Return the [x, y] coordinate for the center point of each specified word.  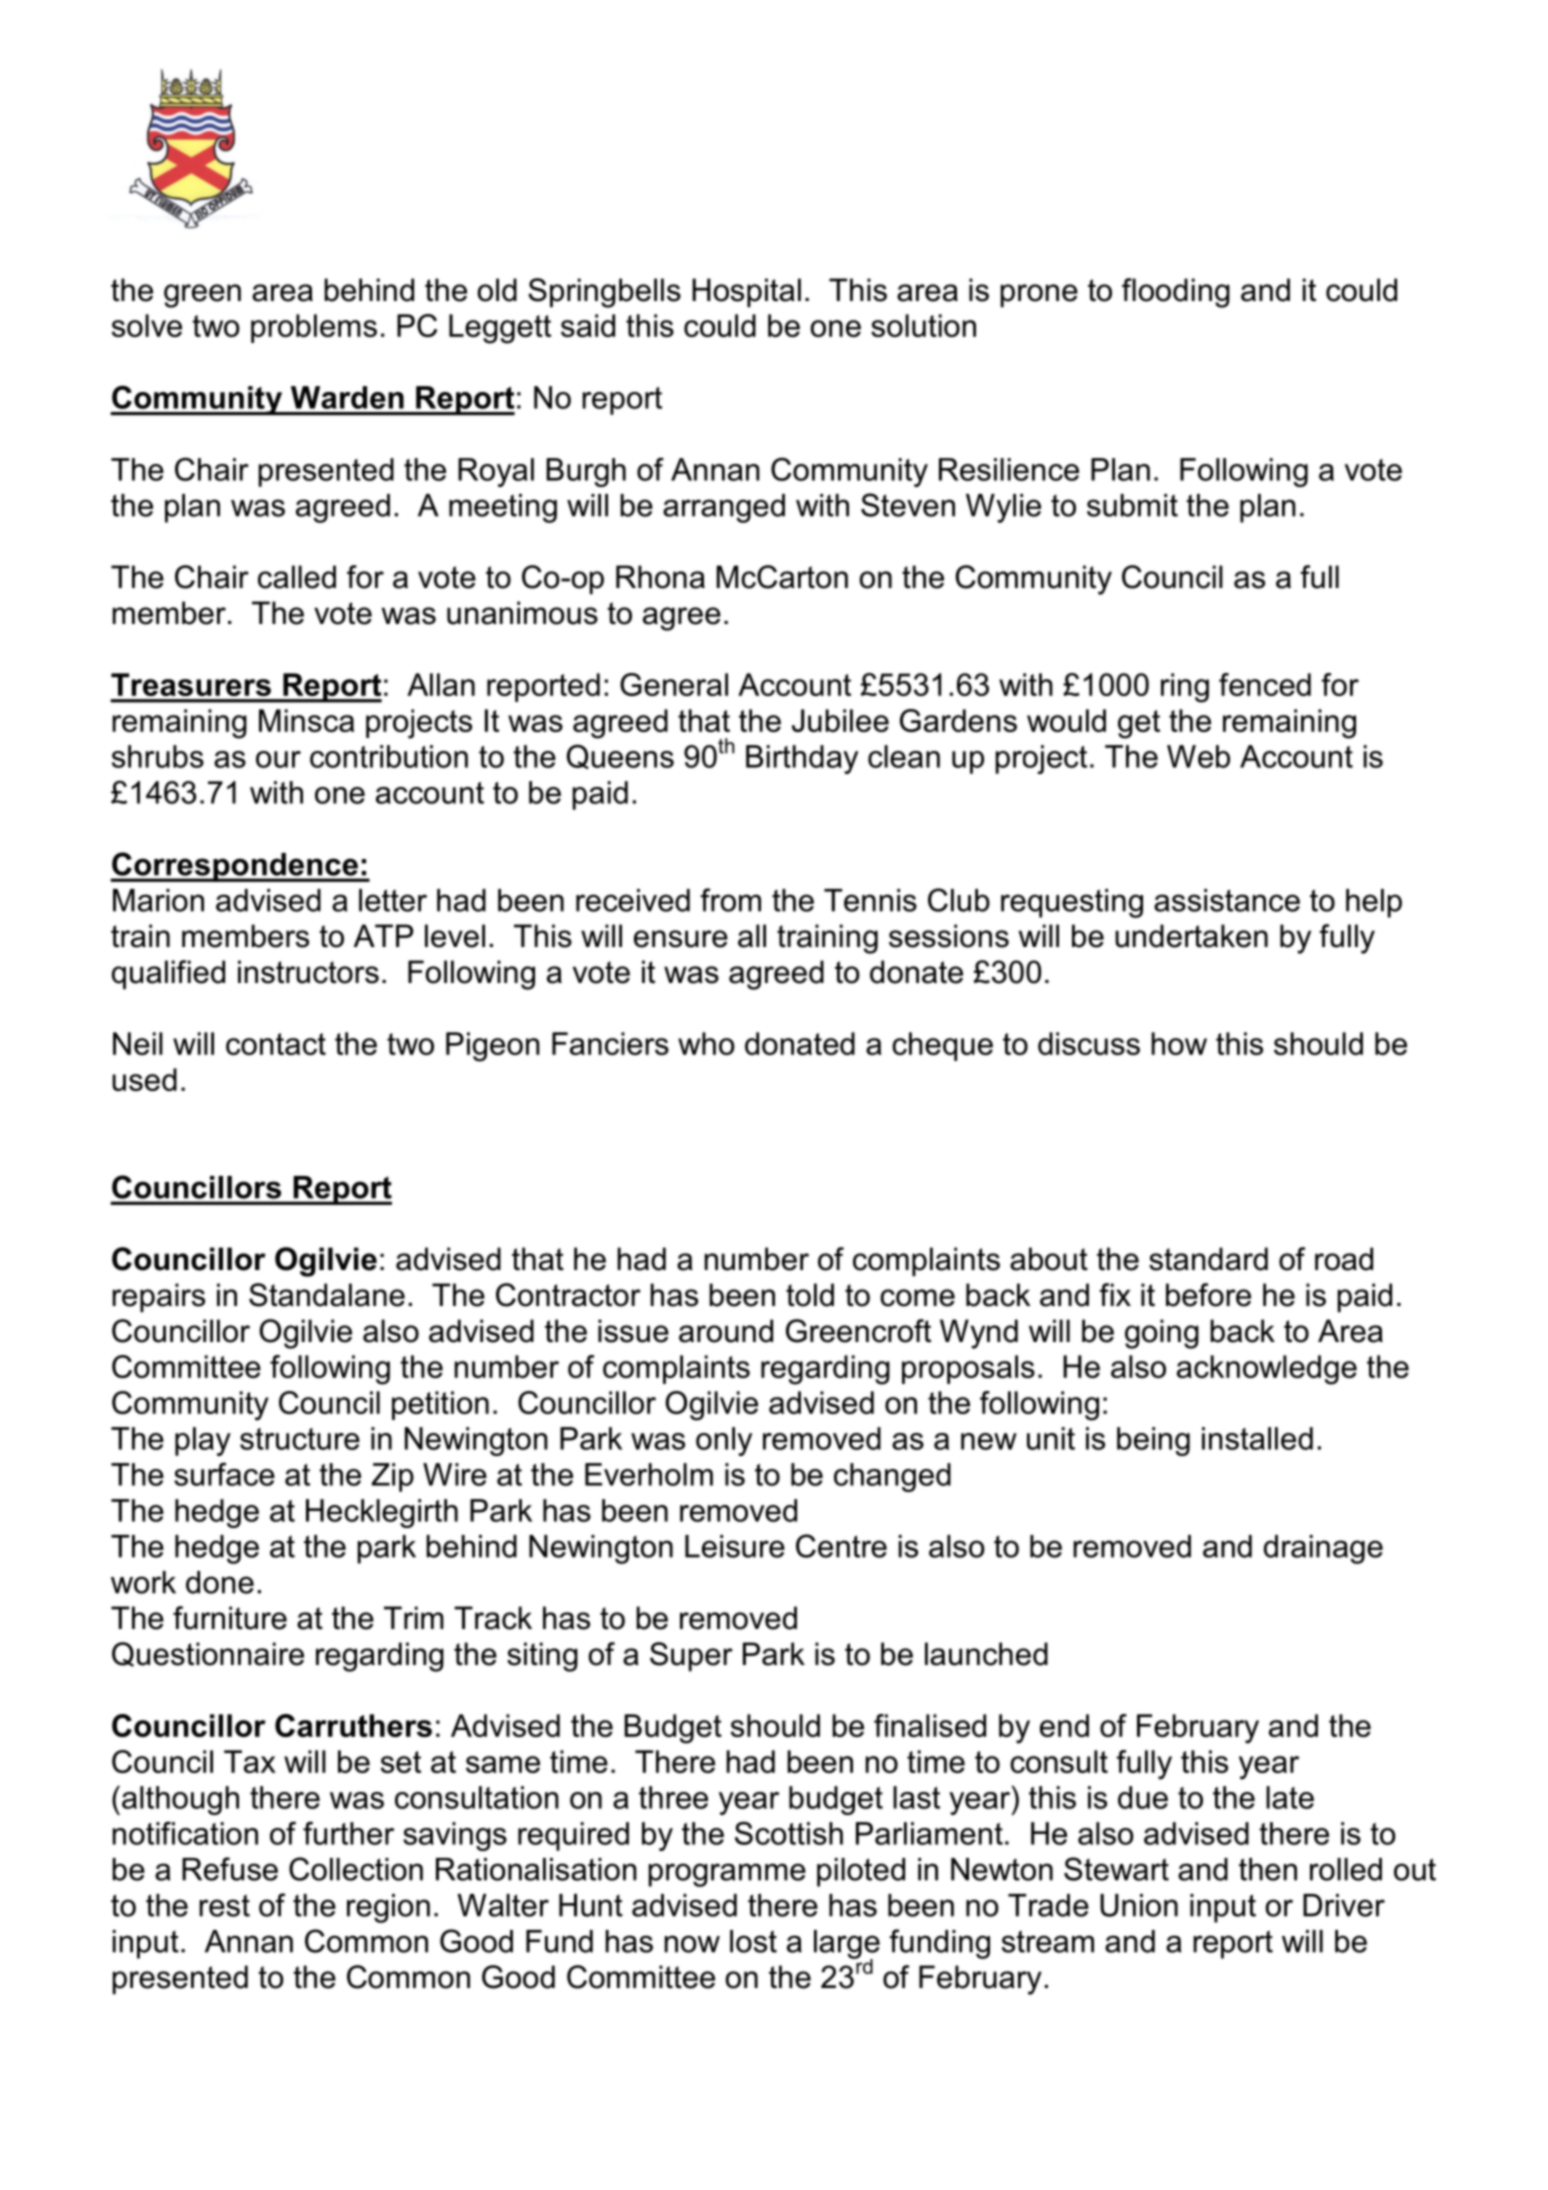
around [726, 1331]
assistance [1227, 900]
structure [300, 1439]
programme [727, 1875]
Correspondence [235, 867]
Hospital [746, 293]
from [730, 900]
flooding [1176, 293]
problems [314, 328]
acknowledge [1267, 1370]
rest [224, 1905]
